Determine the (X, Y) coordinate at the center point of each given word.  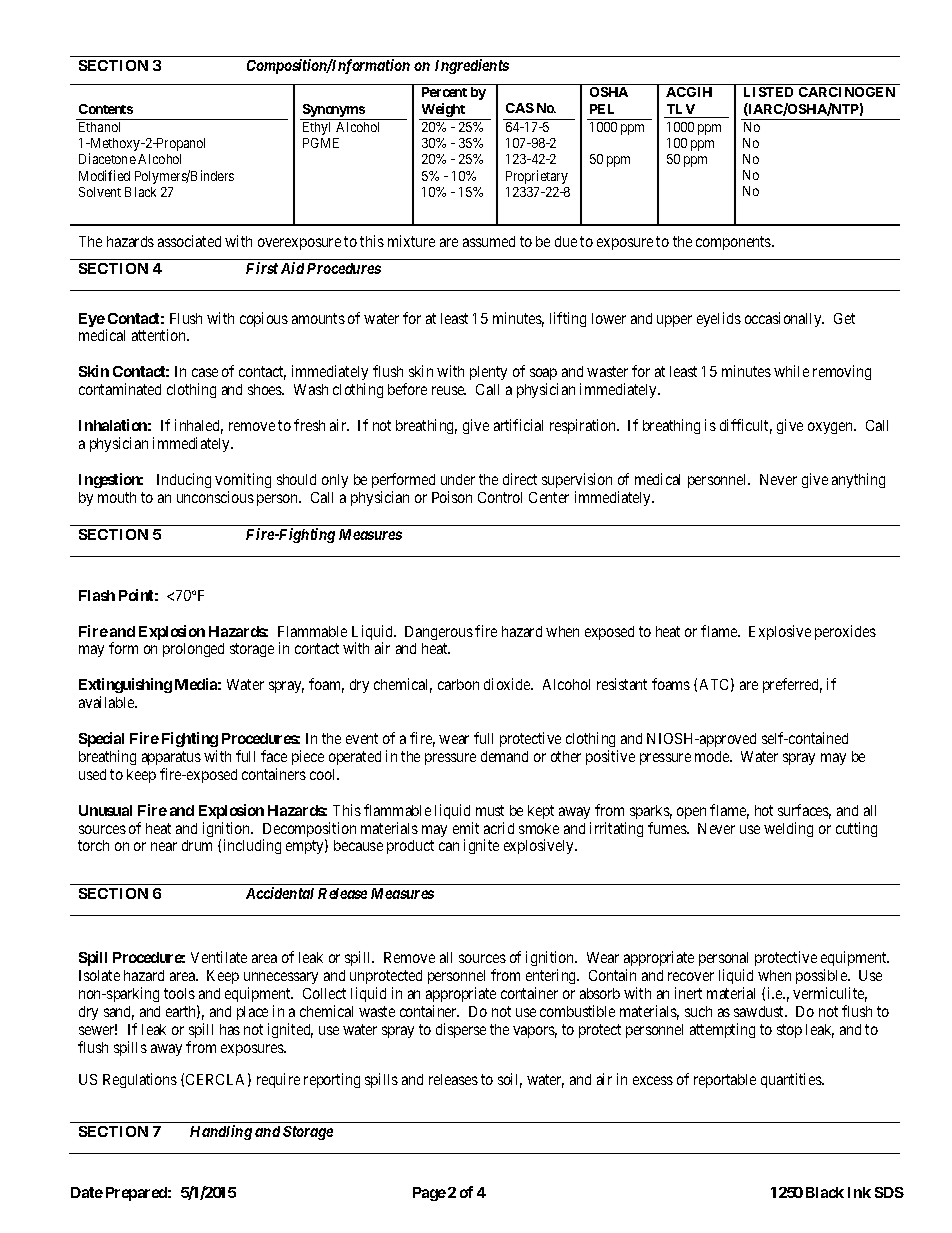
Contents (106, 109)
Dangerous (439, 633)
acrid (499, 828)
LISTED (768, 92)
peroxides (845, 632)
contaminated (120, 389)
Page (429, 1194)
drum (197, 845)
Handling (221, 1132)
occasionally (784, 319)
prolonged (193, 650)
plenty (488, 373)
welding (788, 829)
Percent (444, 92)
